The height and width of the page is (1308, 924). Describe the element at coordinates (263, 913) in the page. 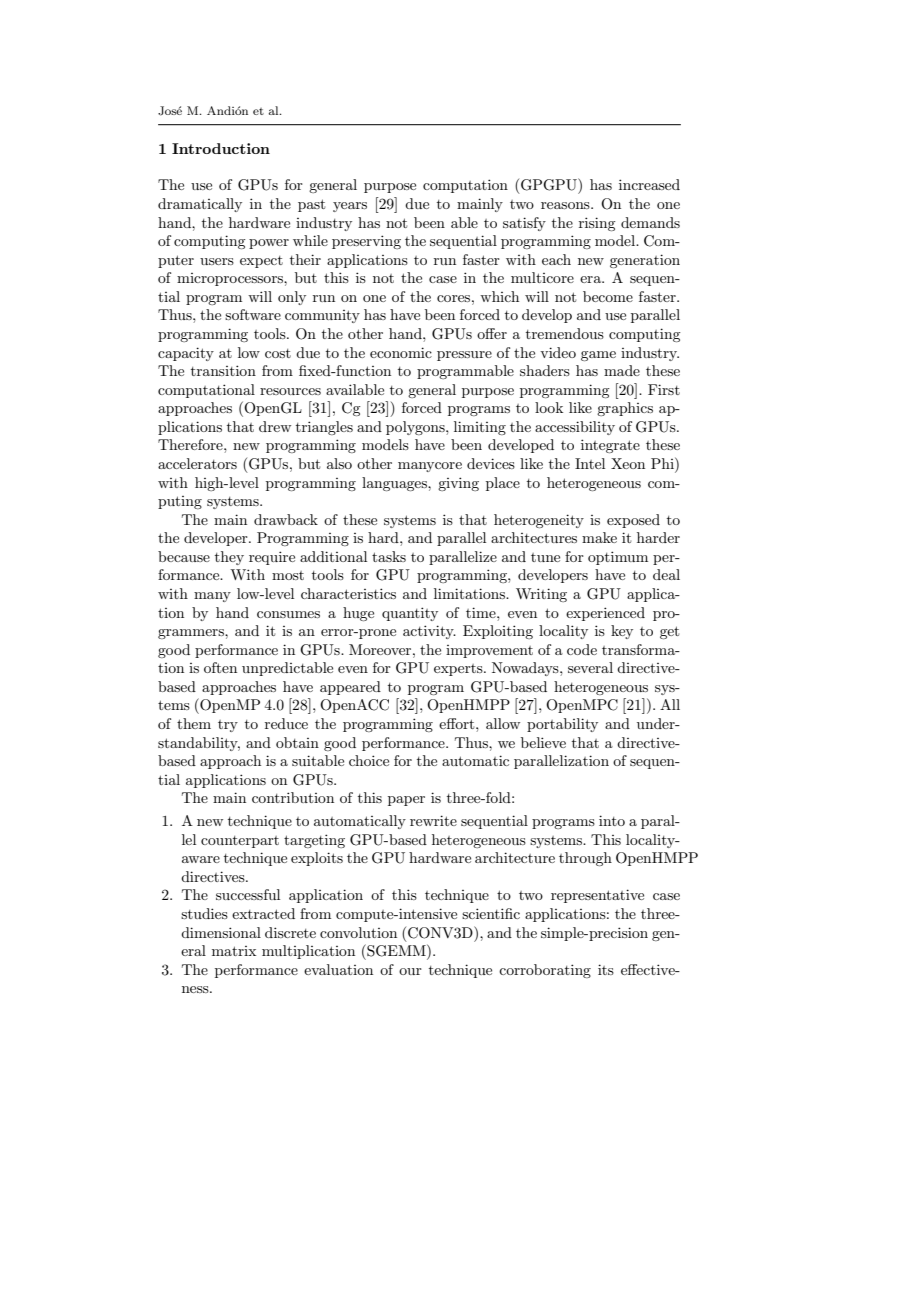

I see `extracted` at that location.
